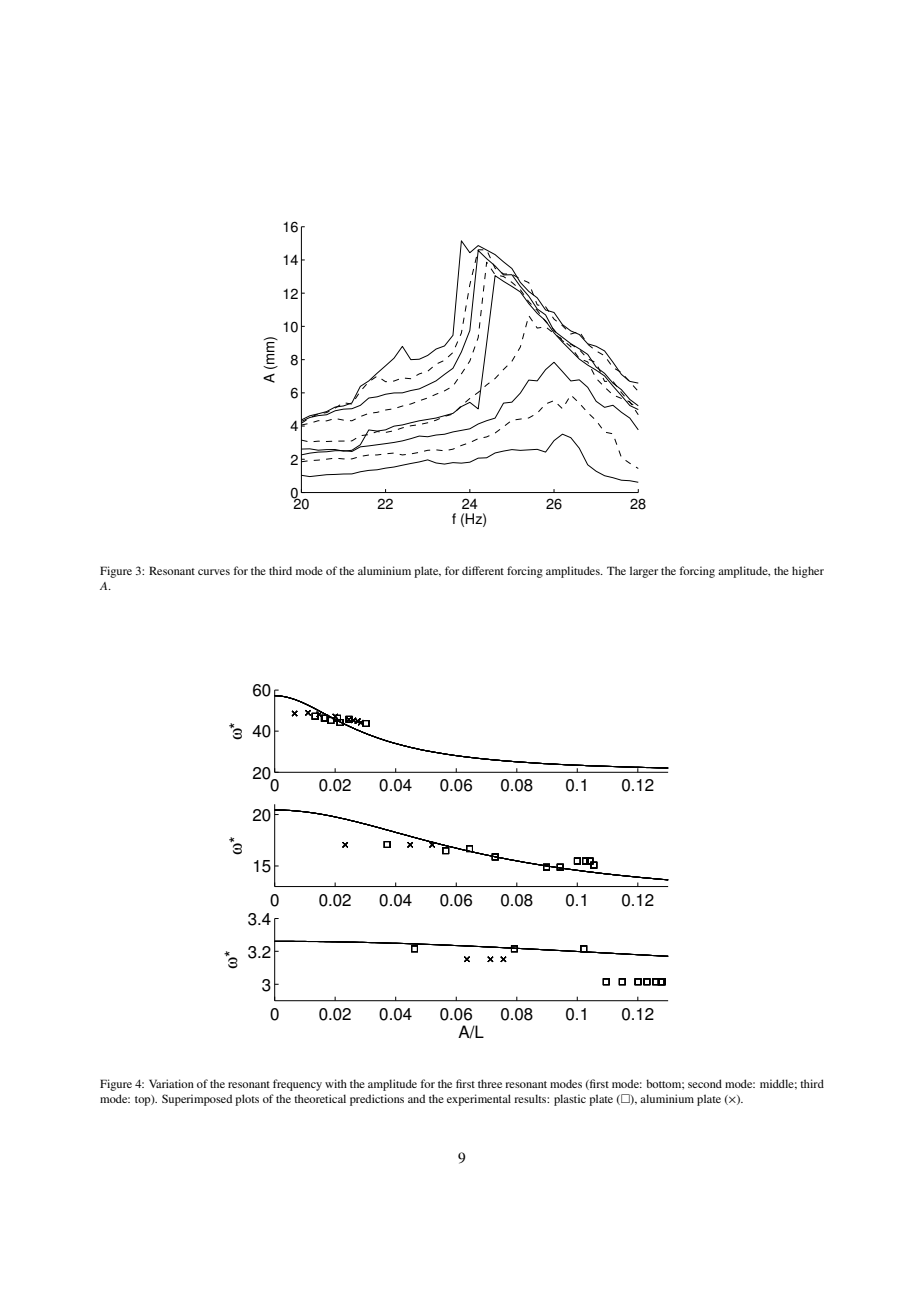 The image size is (924, 1308). Describe the element at coordinates (644, 572) in the page. I see `larger` at that location.
